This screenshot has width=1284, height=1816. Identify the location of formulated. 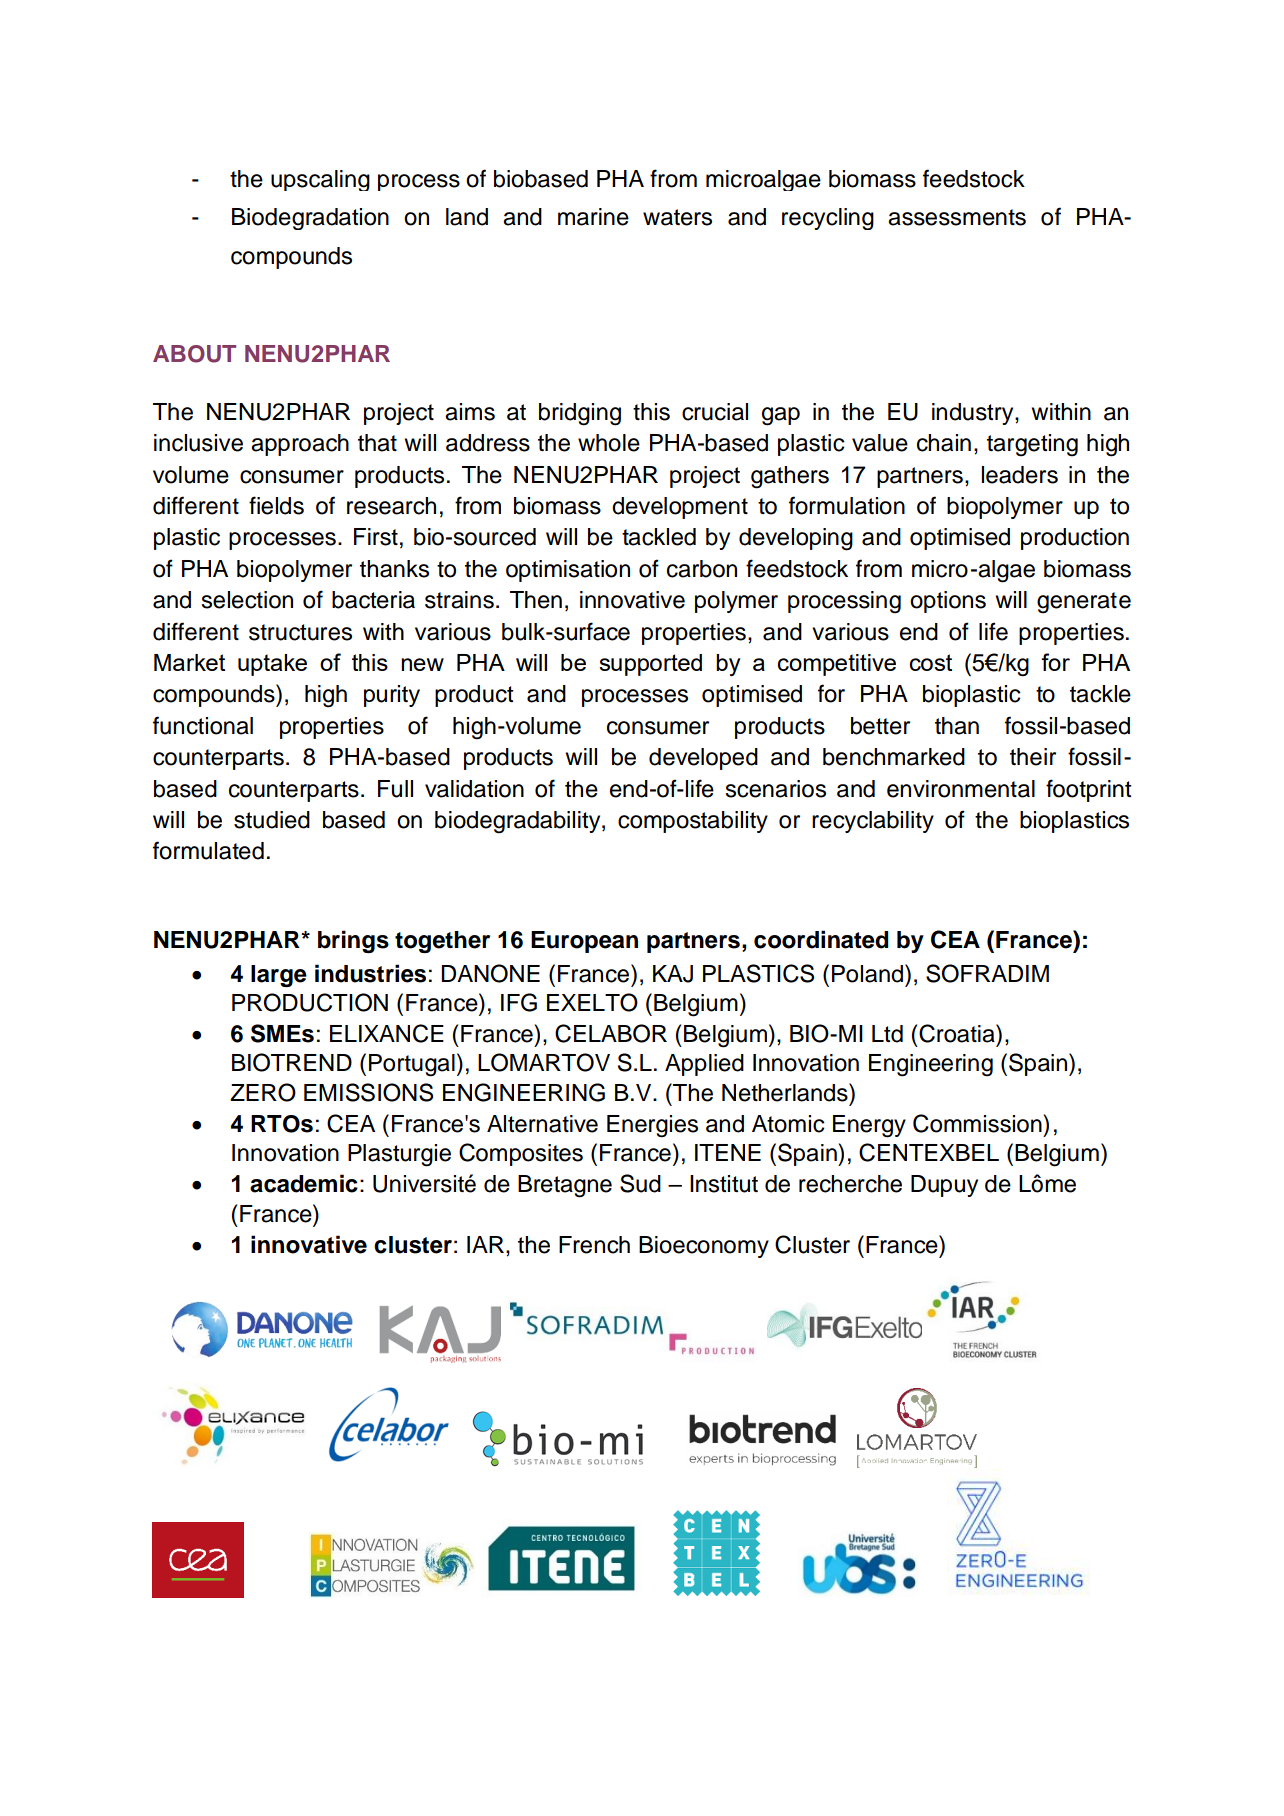
(208, 850).
